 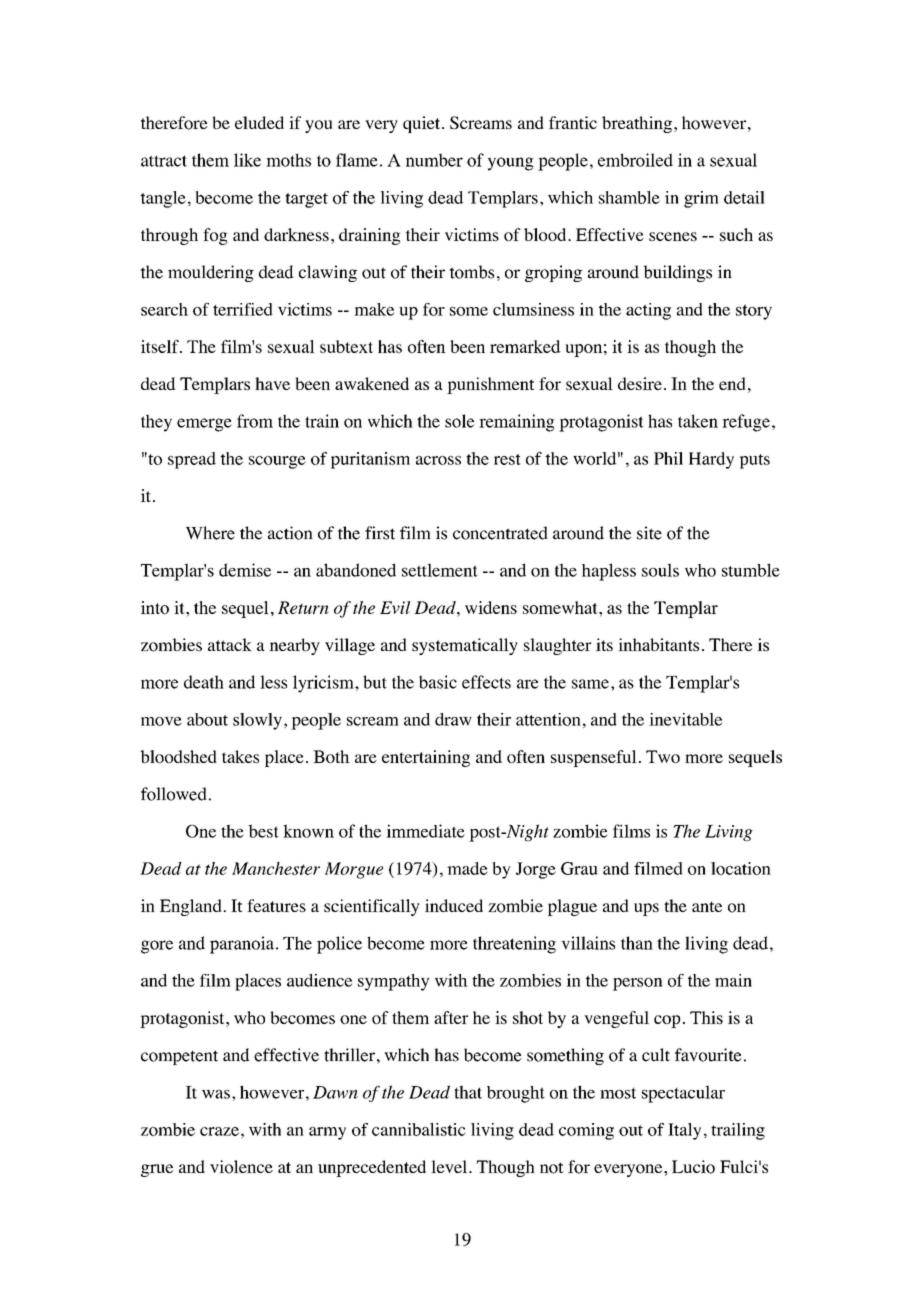 I want to click on embroiled, so click(x=635, y=160).
